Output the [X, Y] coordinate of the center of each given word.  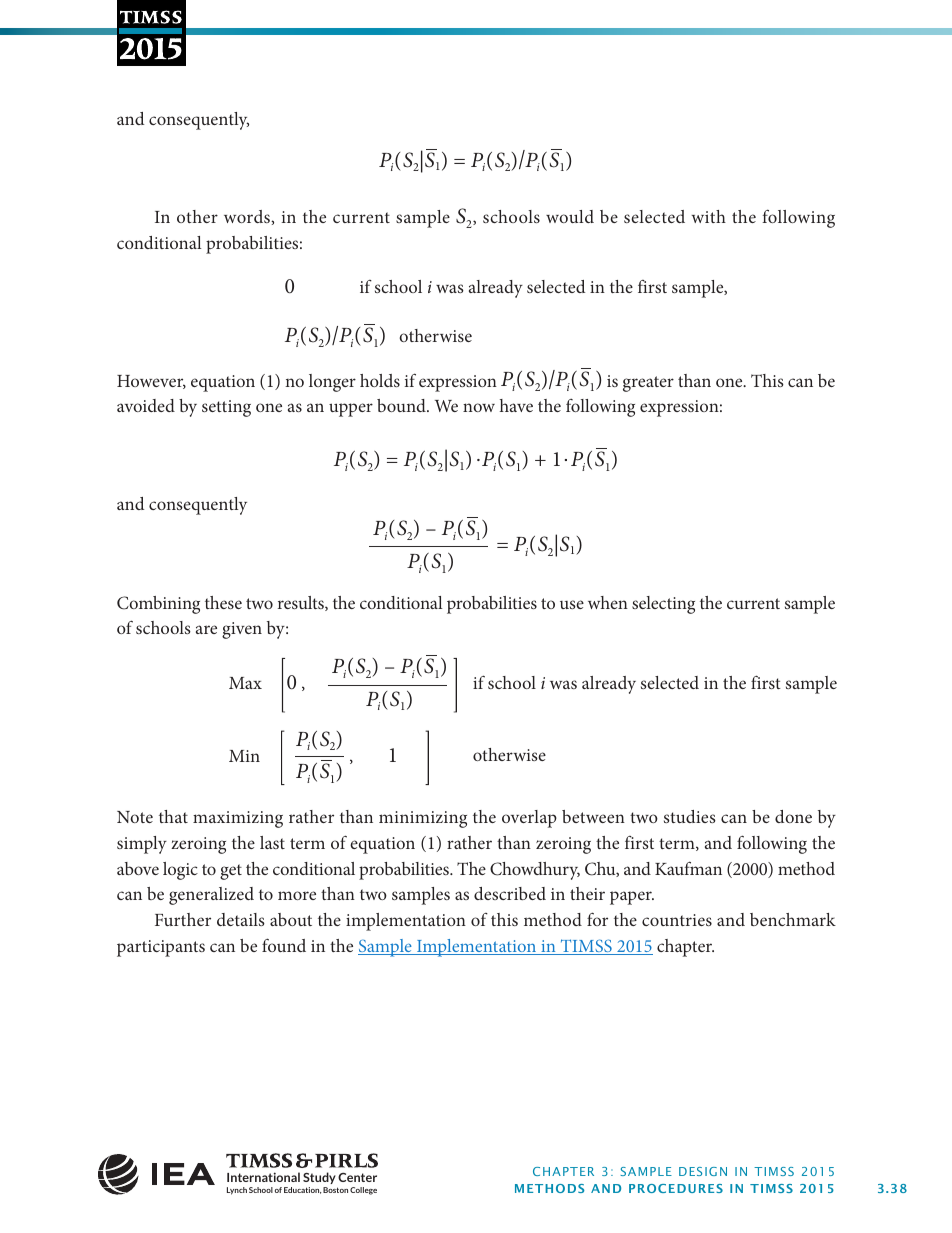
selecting [663, 605]
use [572, 604]
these [223, 602]
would [570, 216]
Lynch [237, 1191]
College [363, 1191]
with [708, 216]
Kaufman [688, 868]
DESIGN [703, 1171]
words [248, 216]
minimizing [423, 819]
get [231, 872]
